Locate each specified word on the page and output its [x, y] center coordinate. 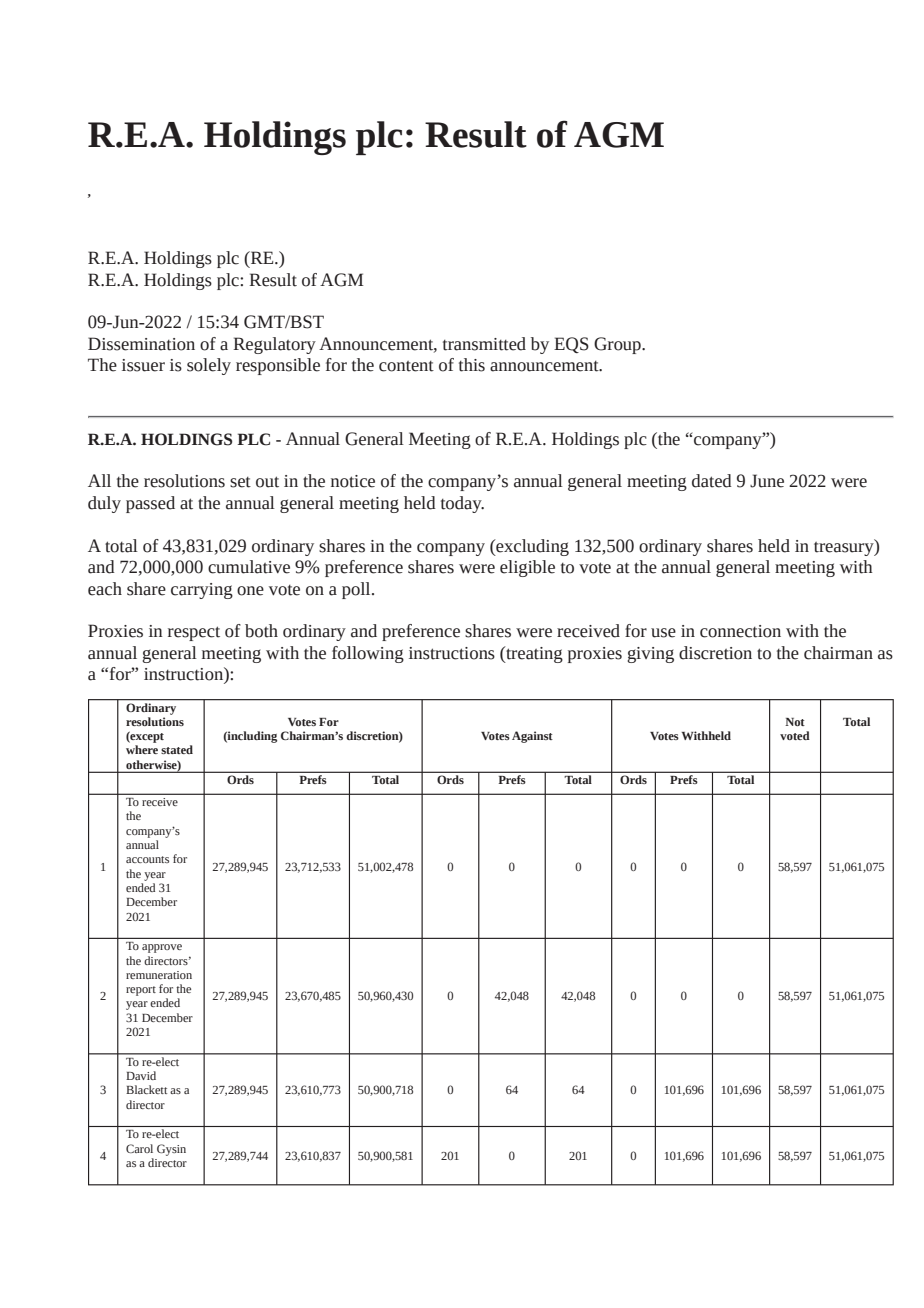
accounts [147, 859]
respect [194, 633]
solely [209, 366]
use [663, 633]
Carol [139, 1148]
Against [532, 737]
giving [650, 655]
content [406, 366]
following [368, 654]
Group [618, 345]
